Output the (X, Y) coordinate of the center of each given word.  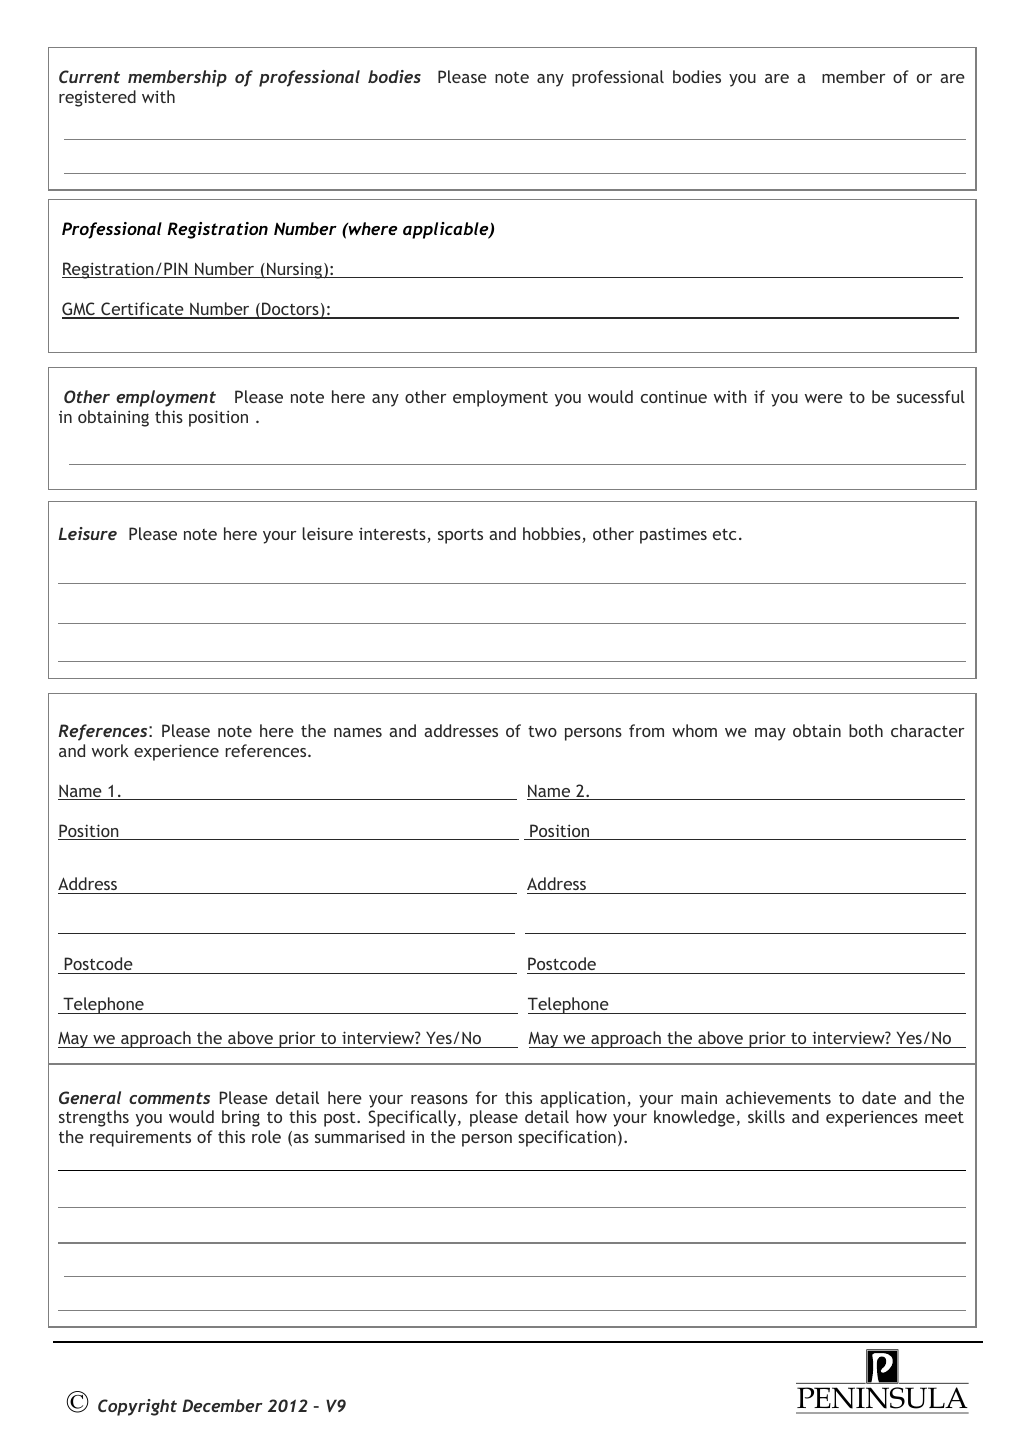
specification (567, 1138)
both (866, 730)
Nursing (294, 270)
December (222, 1405)
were (824, 398)
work (110, 750)
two (542, 731)
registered (97, 98)
